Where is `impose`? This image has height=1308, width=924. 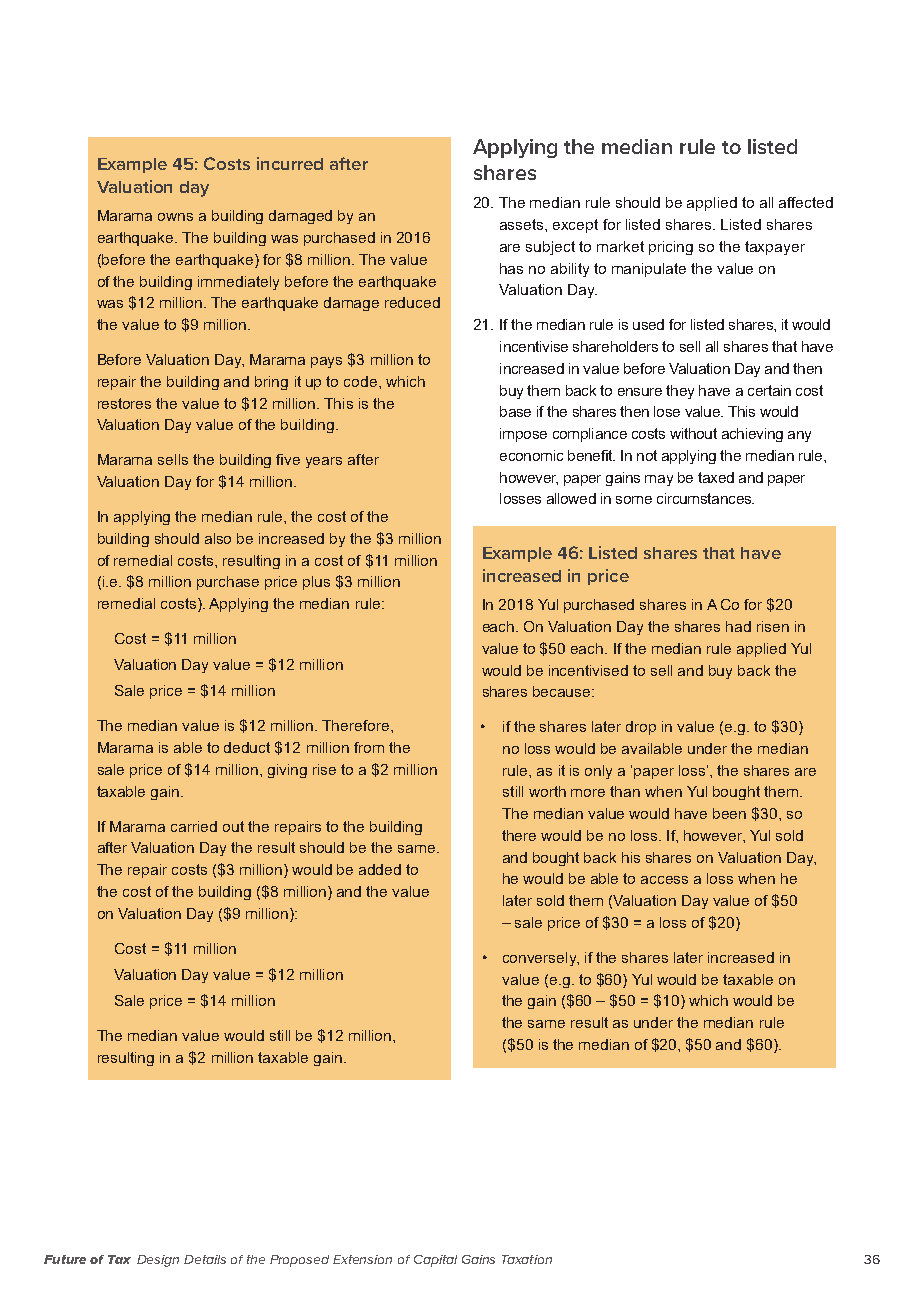
impose is located at coordinates (523, 435).
